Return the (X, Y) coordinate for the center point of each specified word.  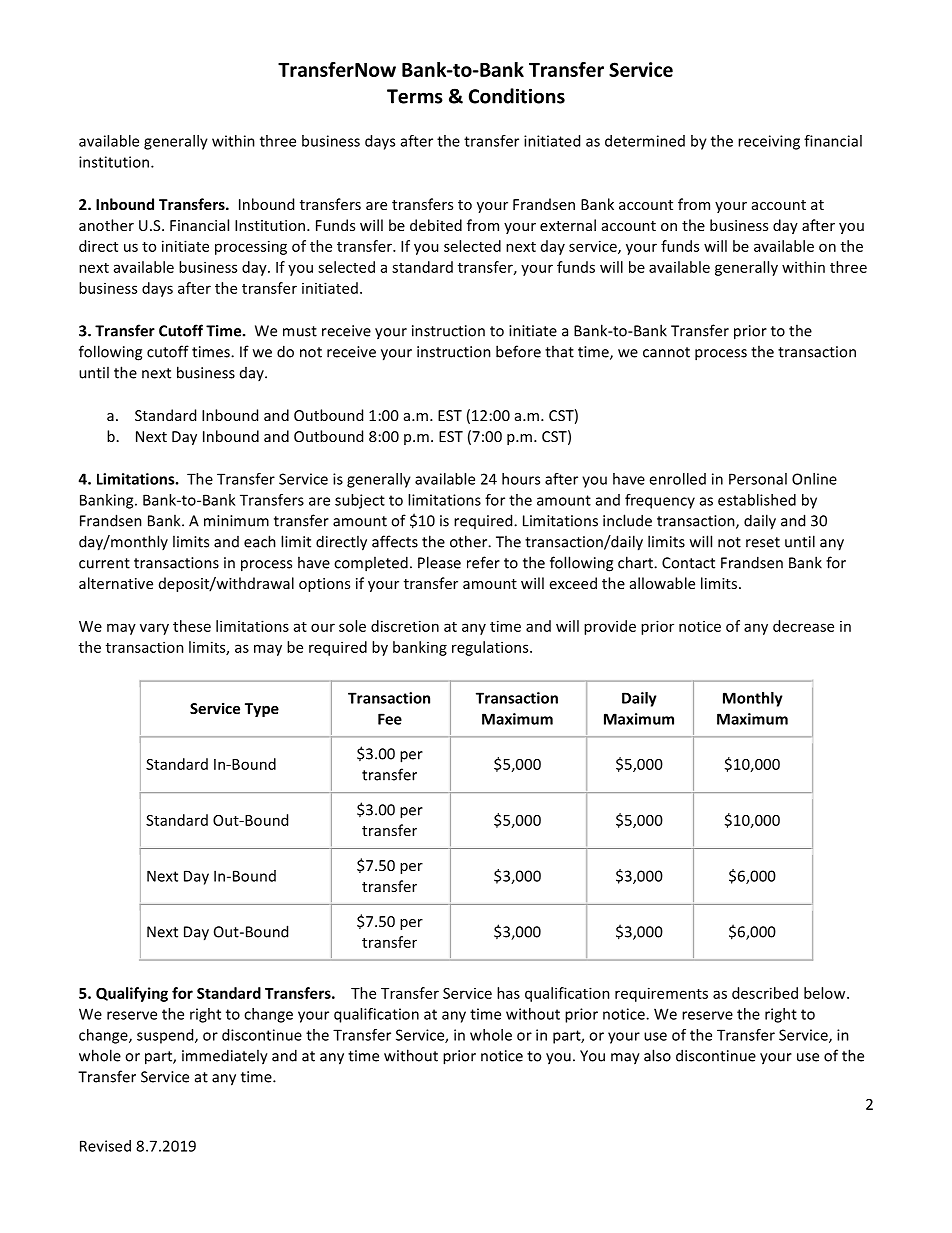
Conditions (517, 96)
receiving (769, 142)
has (508, 993)
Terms (415, 96)
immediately (225, 1057)
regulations (491, 648)
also (657, 1055)
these (192, 626)
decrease (803, 626)
